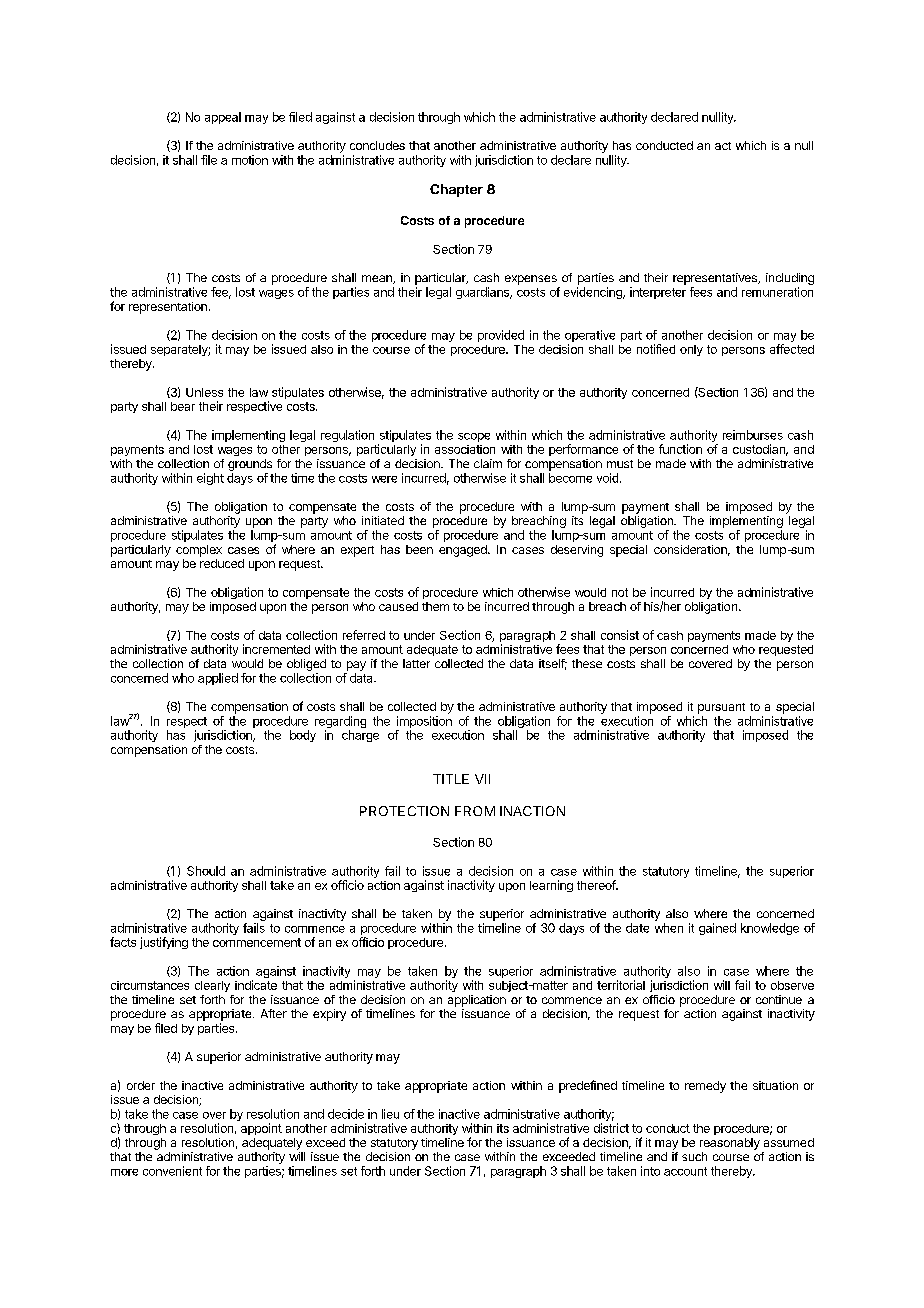 The width and height of the page is (924, 1308). What do you see at coordinates (416, 663) in the page?
I see `latter` at bounding box center [416, 663].
